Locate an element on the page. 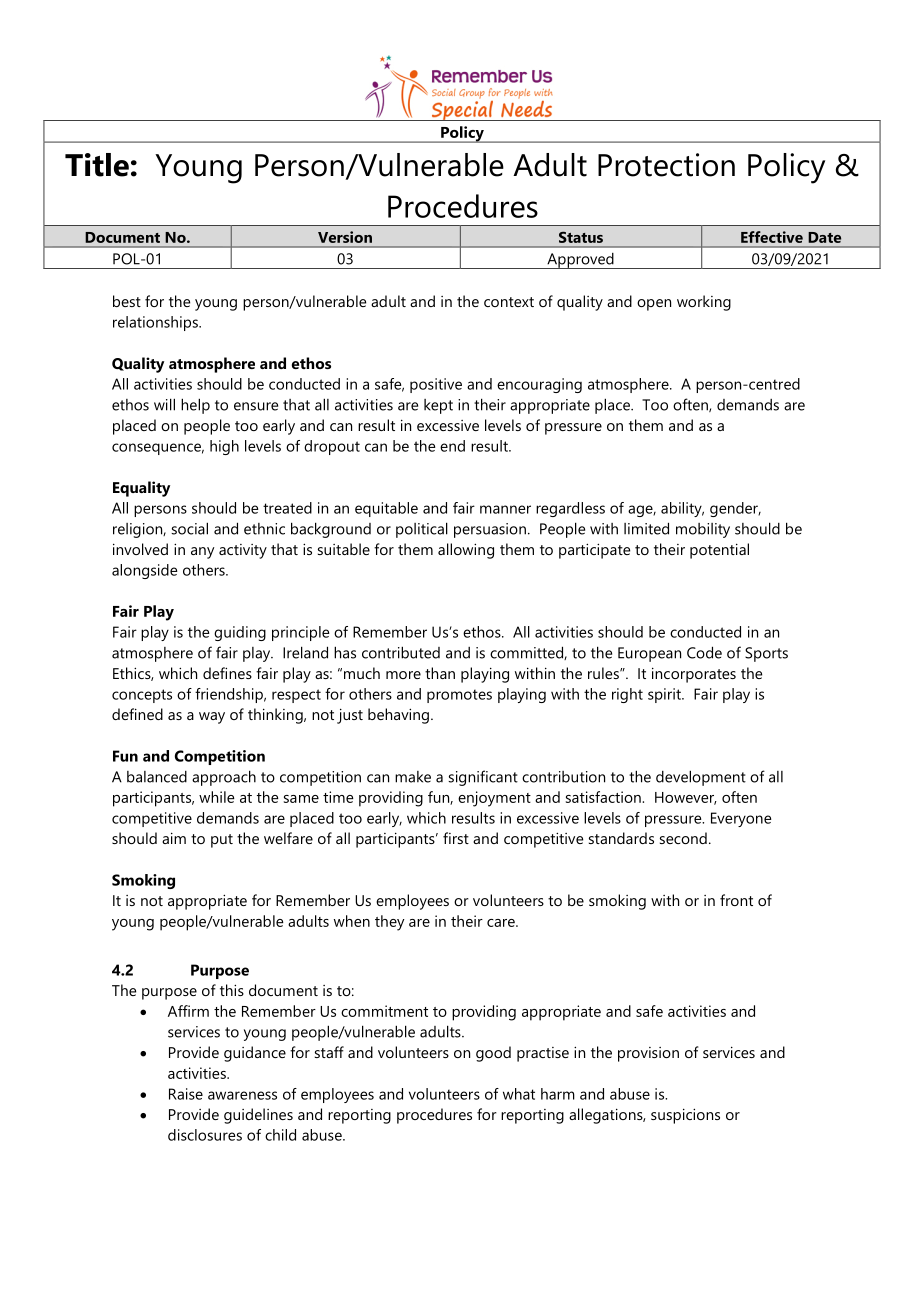  manner is located at coordinates (505, 509).
